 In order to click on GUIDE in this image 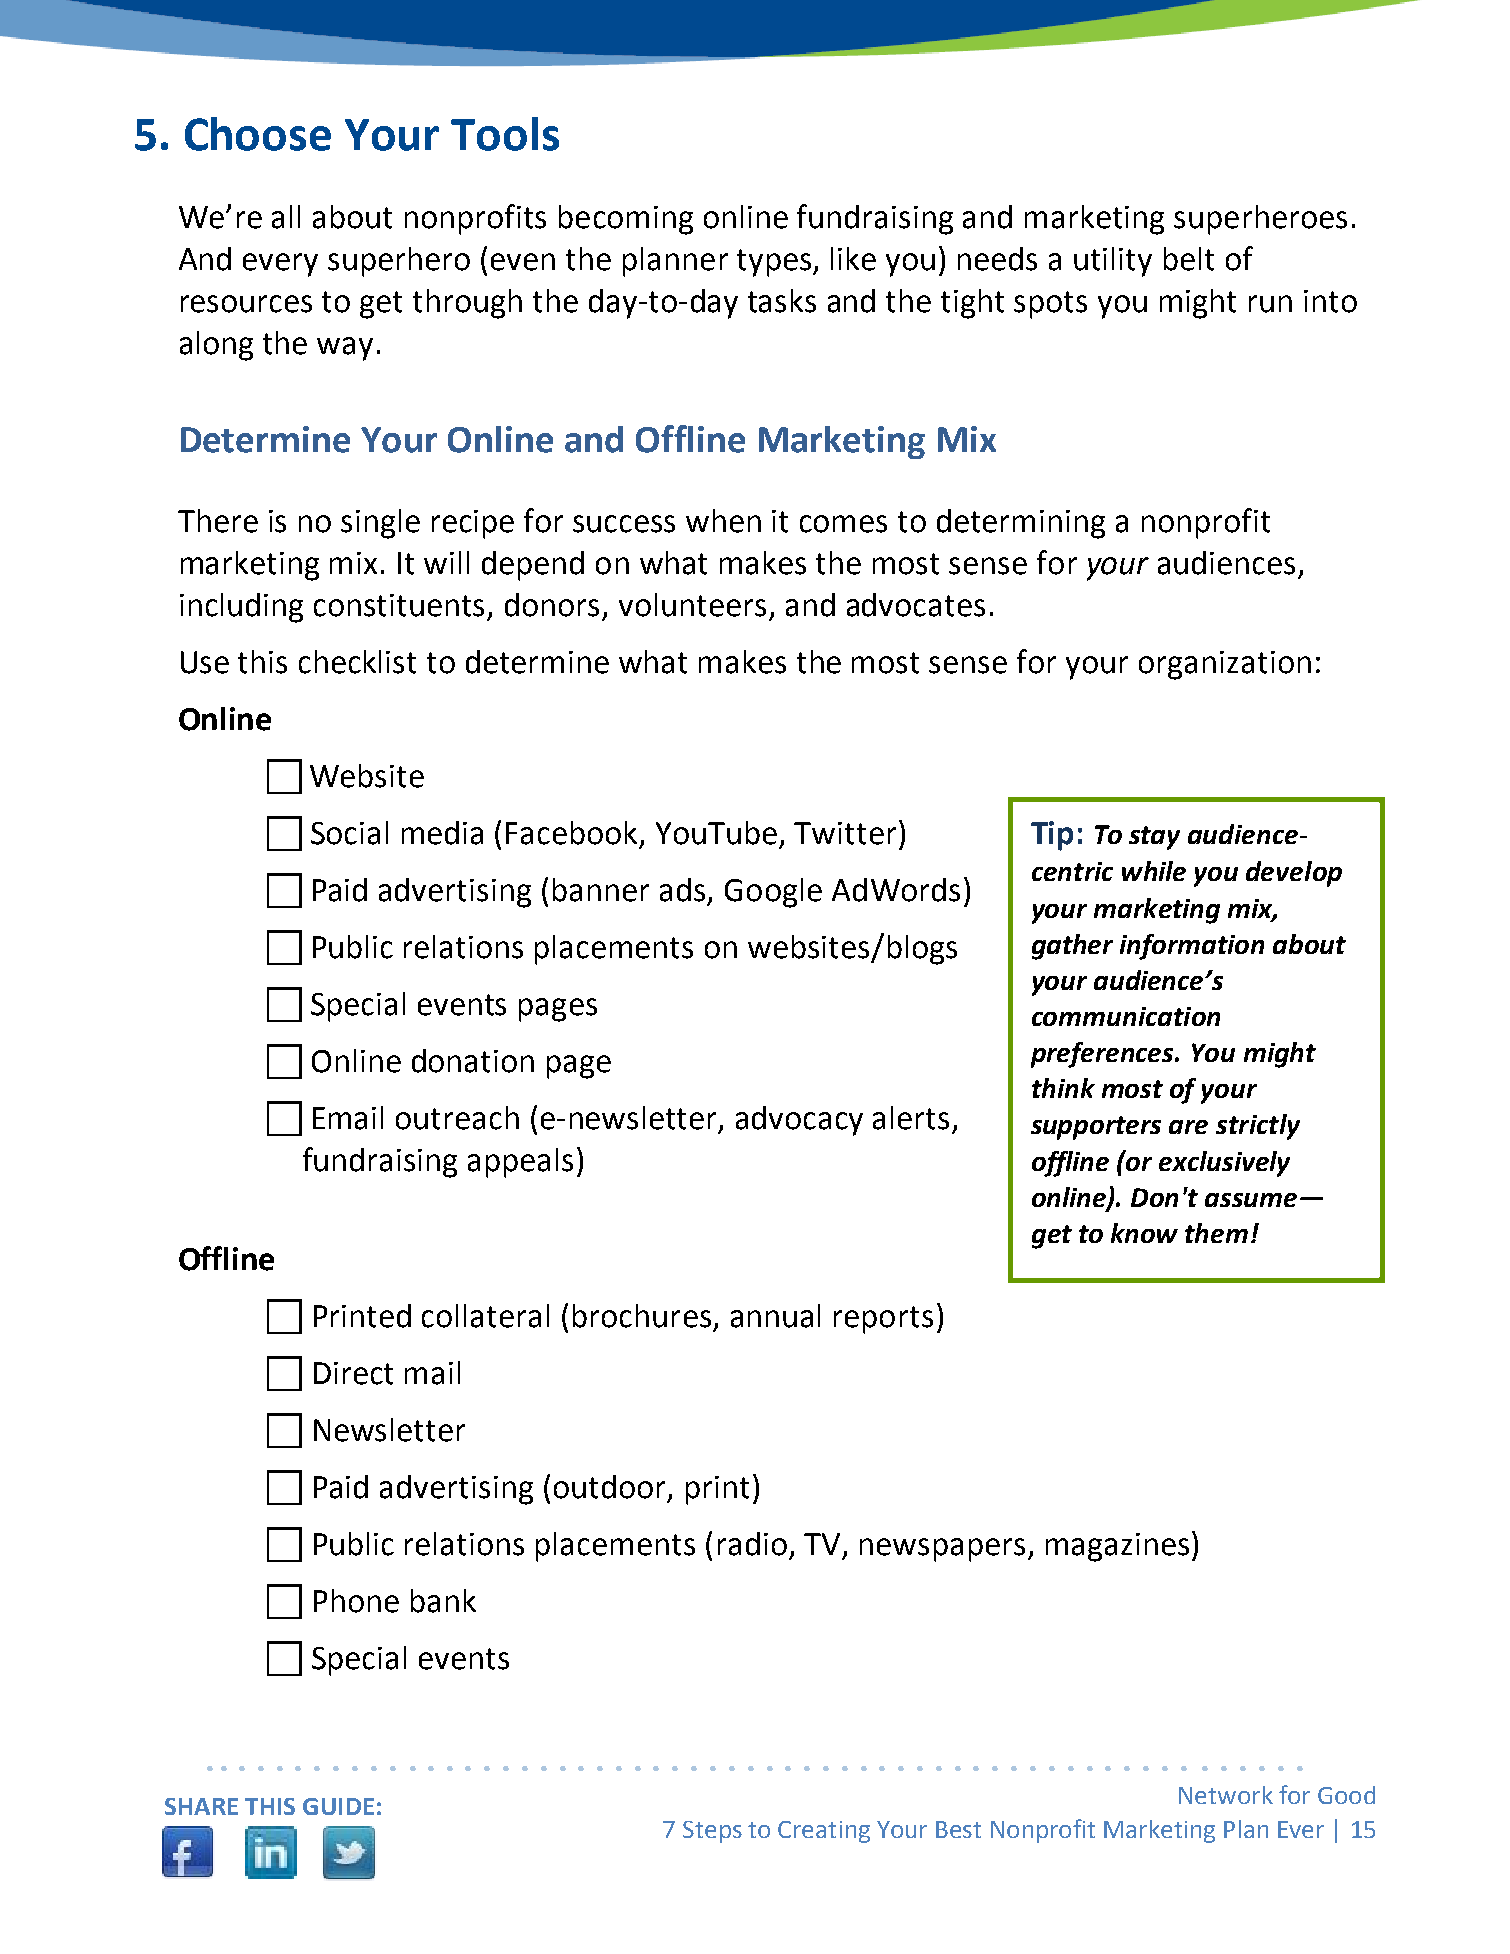, I will do `click(338, 1806)`.
